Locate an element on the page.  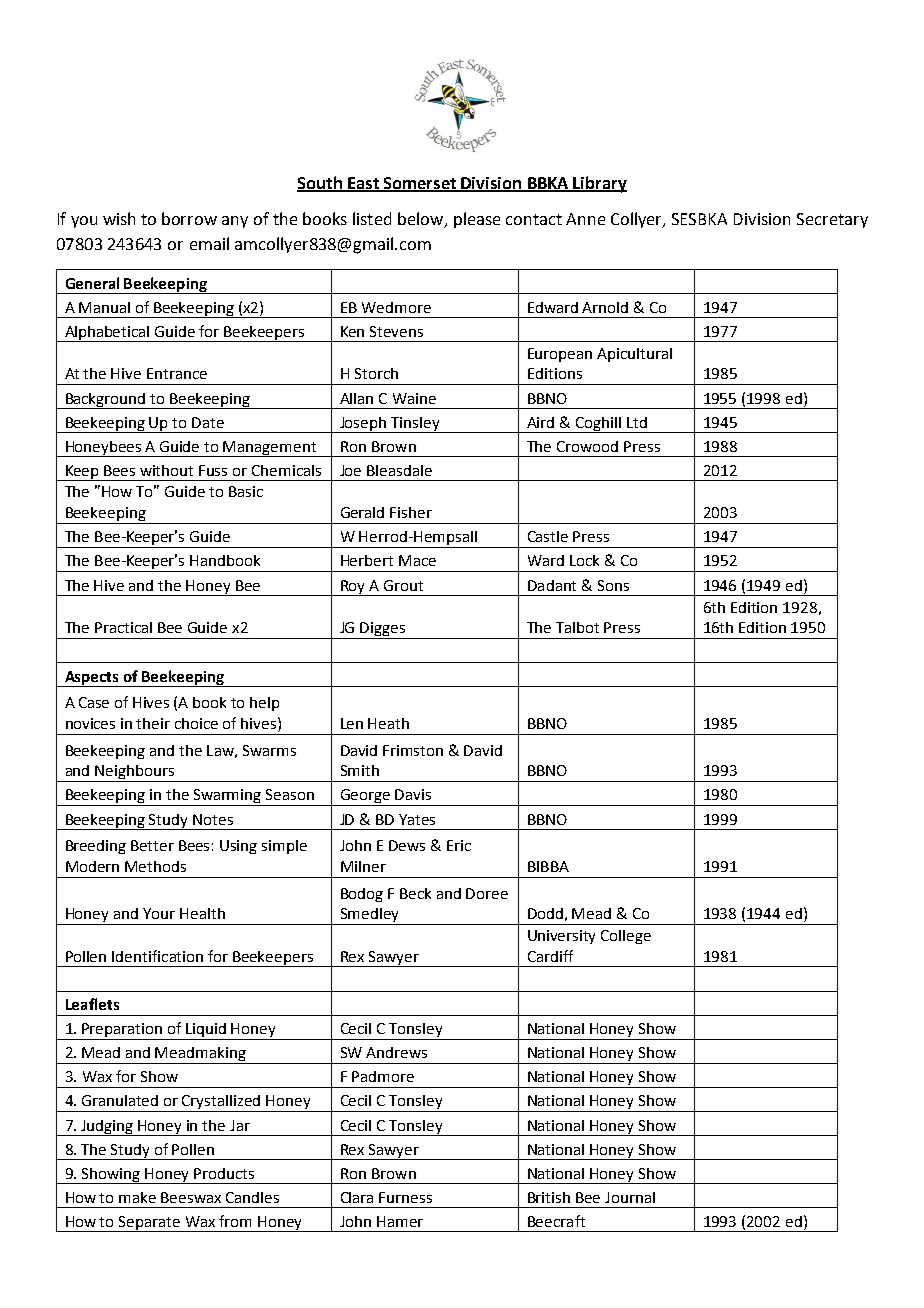
make is located at coordinates (137, 1197).
